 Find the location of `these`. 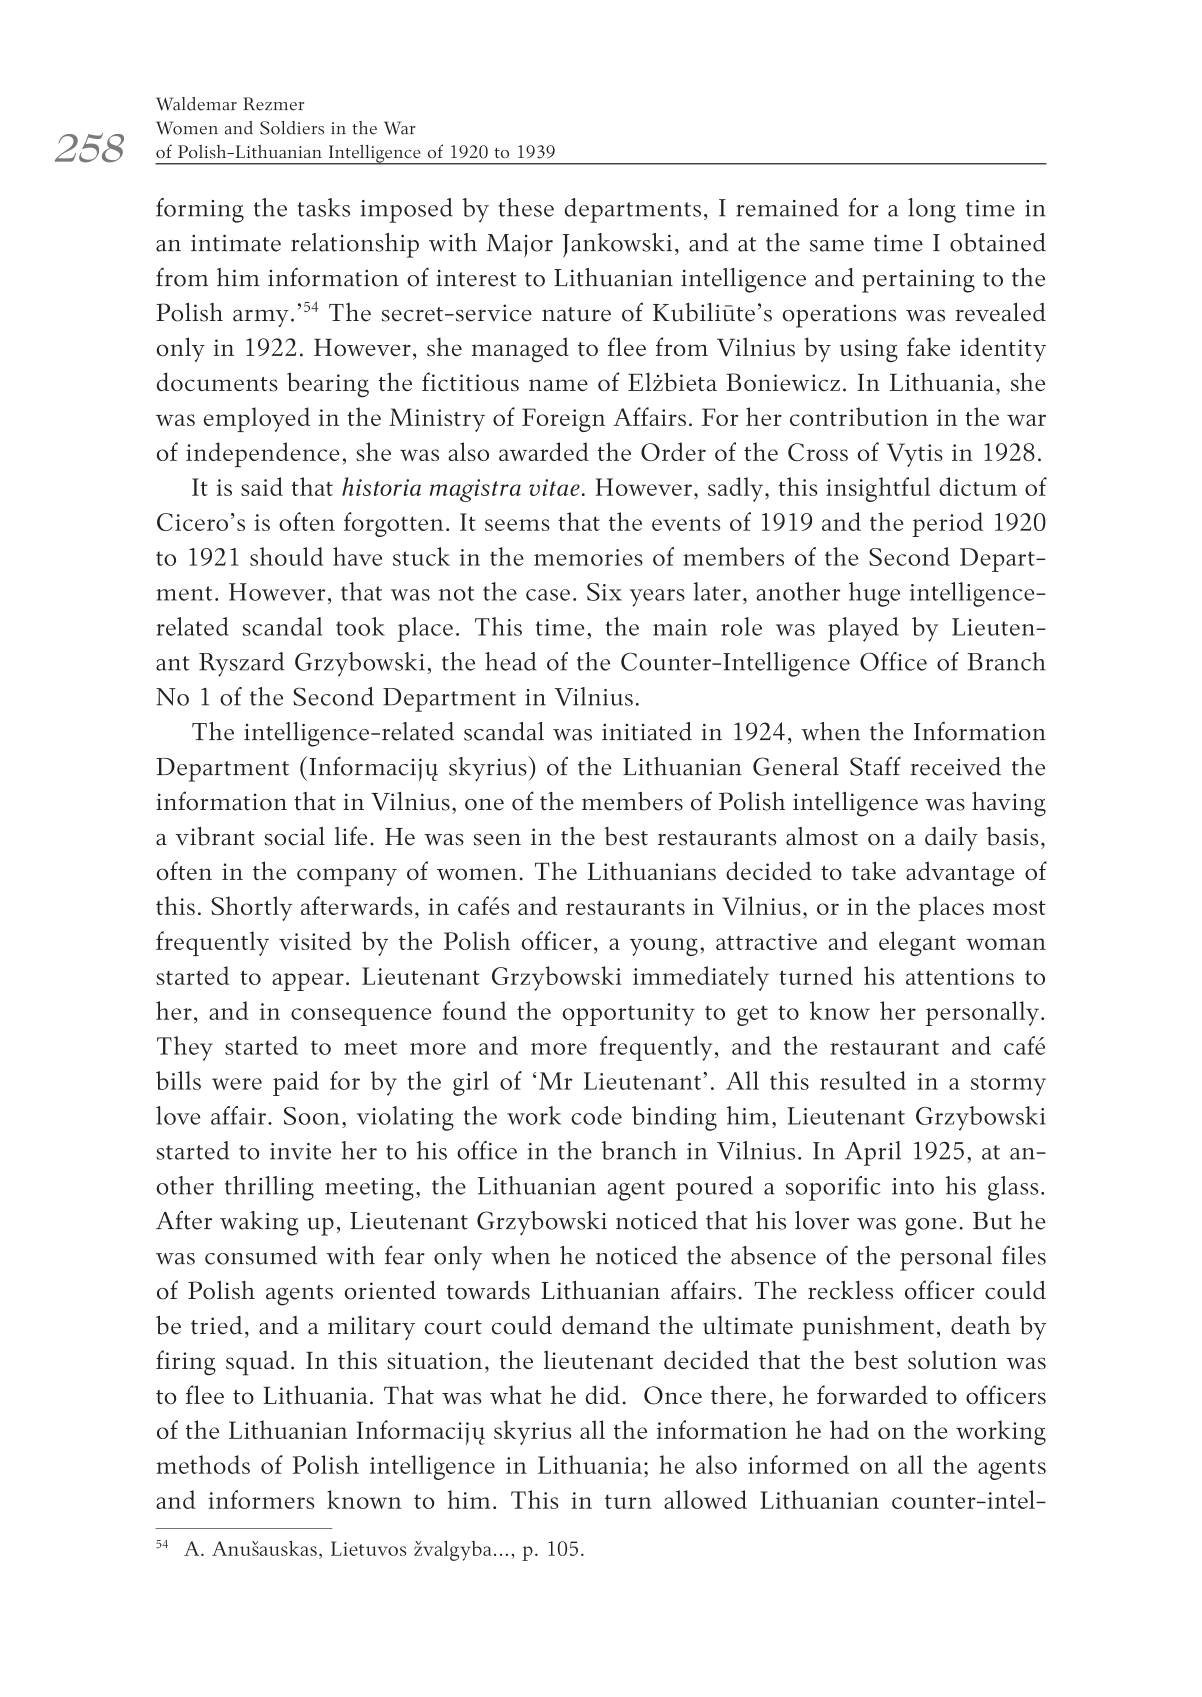

these is located at coordinates (526, 207).
